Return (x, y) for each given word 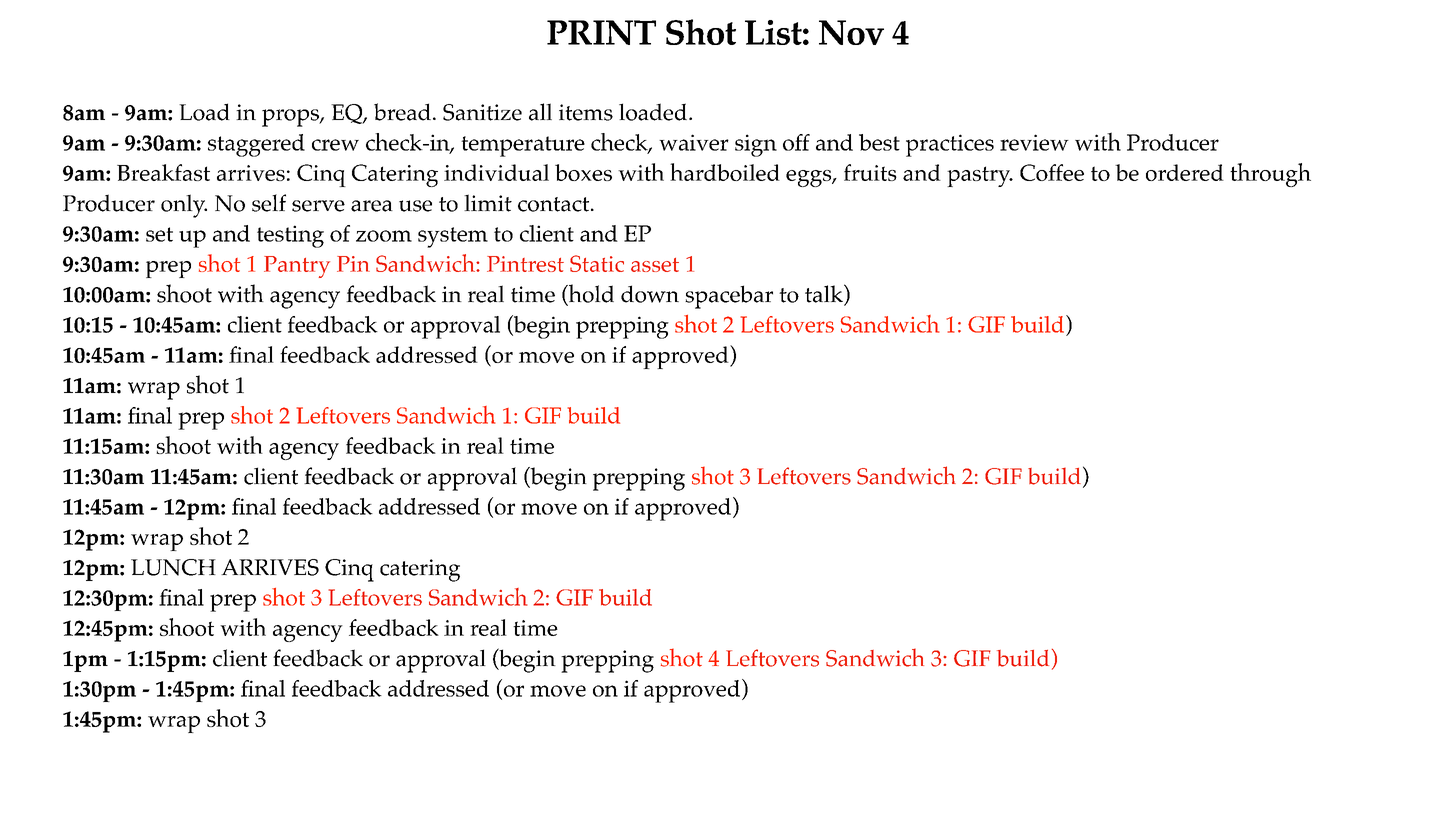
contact (555, 204)
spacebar (729, 297)
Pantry (297, 267)
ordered (1185, 172)
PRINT (601, 32)
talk (825, 294)
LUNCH (173, 567)
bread (402, 112)
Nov (851, 32)
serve (318, 206)
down (650, 294)
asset (655, 265)
